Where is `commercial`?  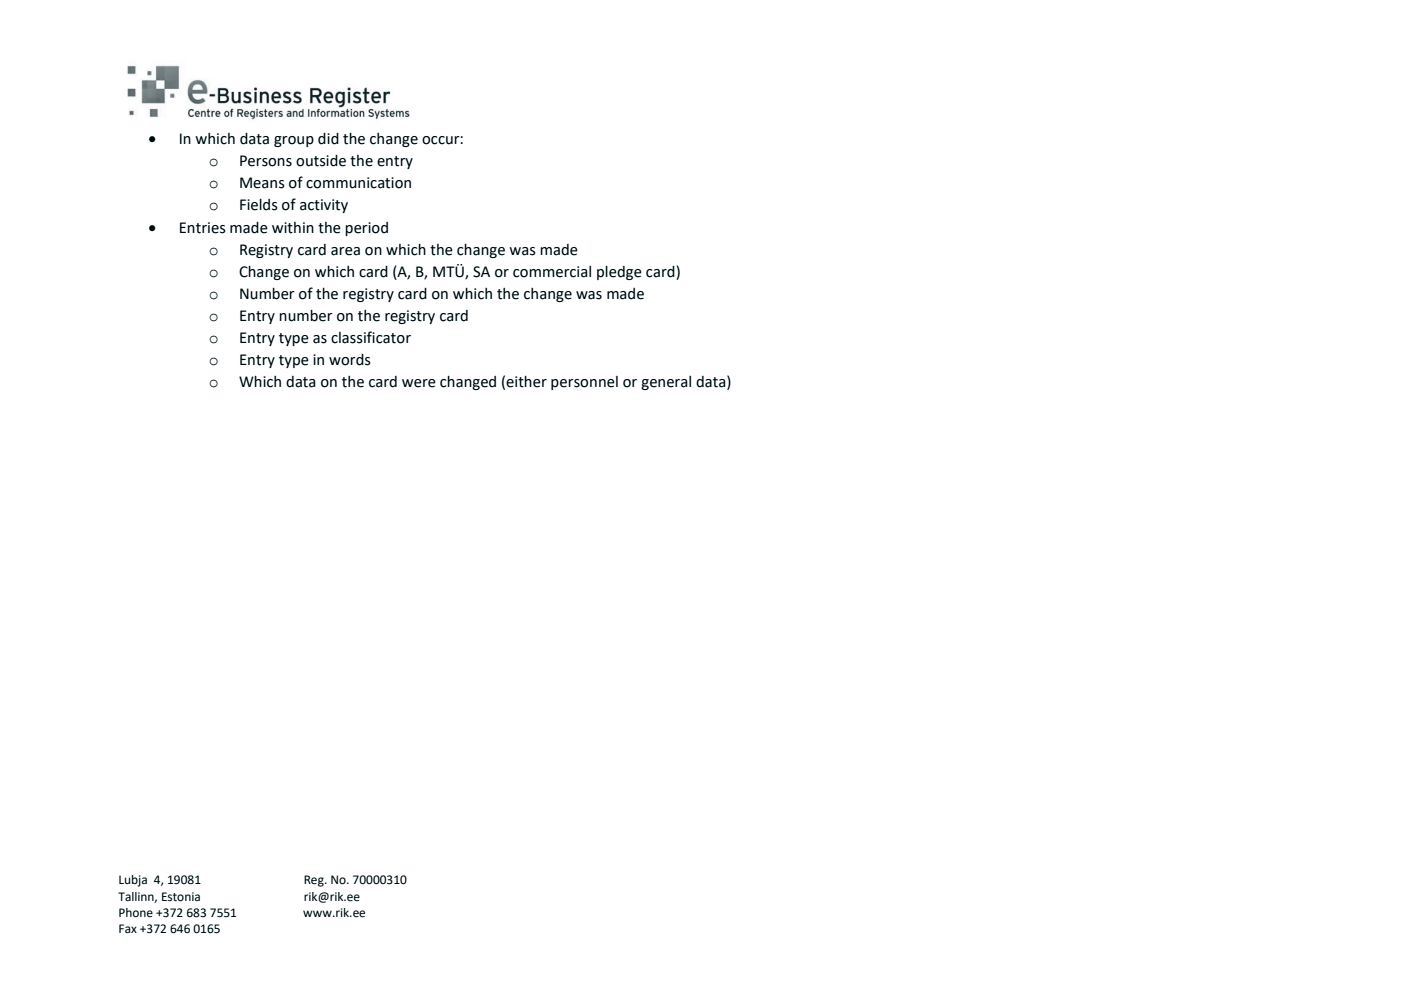 commercial is located at coordinates (552, 272).
